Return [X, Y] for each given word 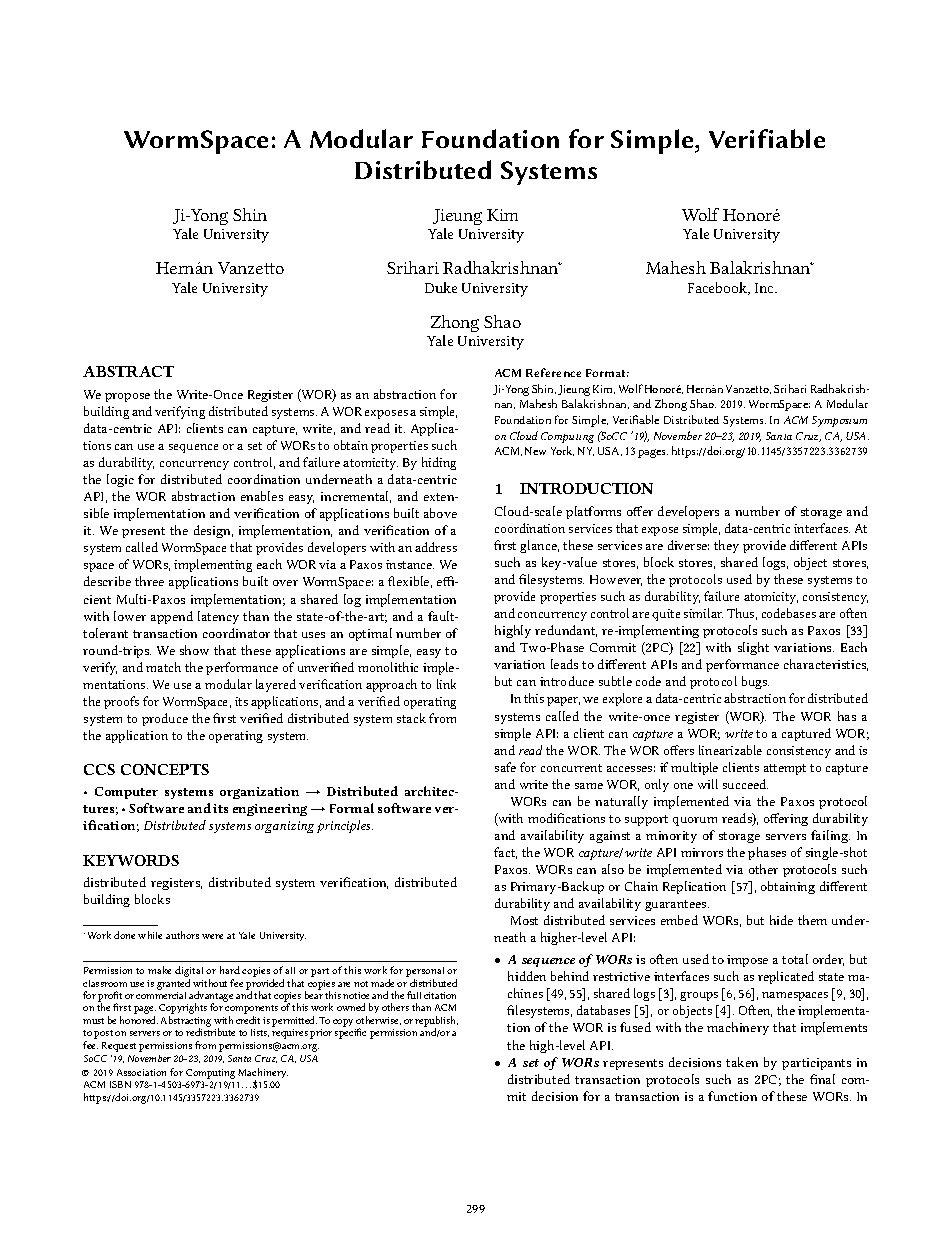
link [446, 684]
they [726, 546]
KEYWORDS [131, 860]
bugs [755, 682]
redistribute [210, 1032]
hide [781, 920]
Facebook [719, 288]
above [440, 513]
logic [120, 480]
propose [127, 397]
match [163, 667]
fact [505, 853]
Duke [441, 287]
